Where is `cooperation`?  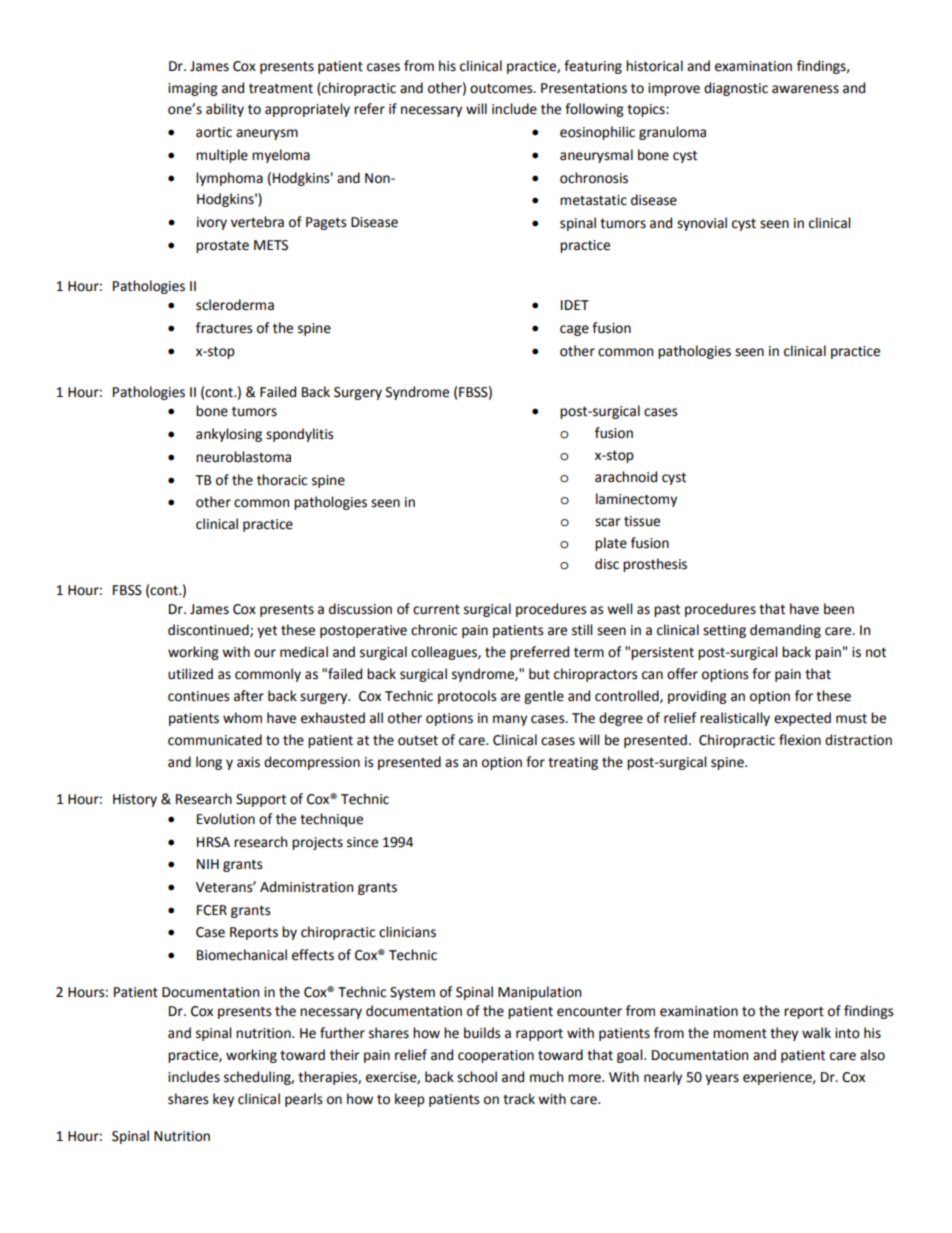
cooperation is located at coordinates (496, 1056).
